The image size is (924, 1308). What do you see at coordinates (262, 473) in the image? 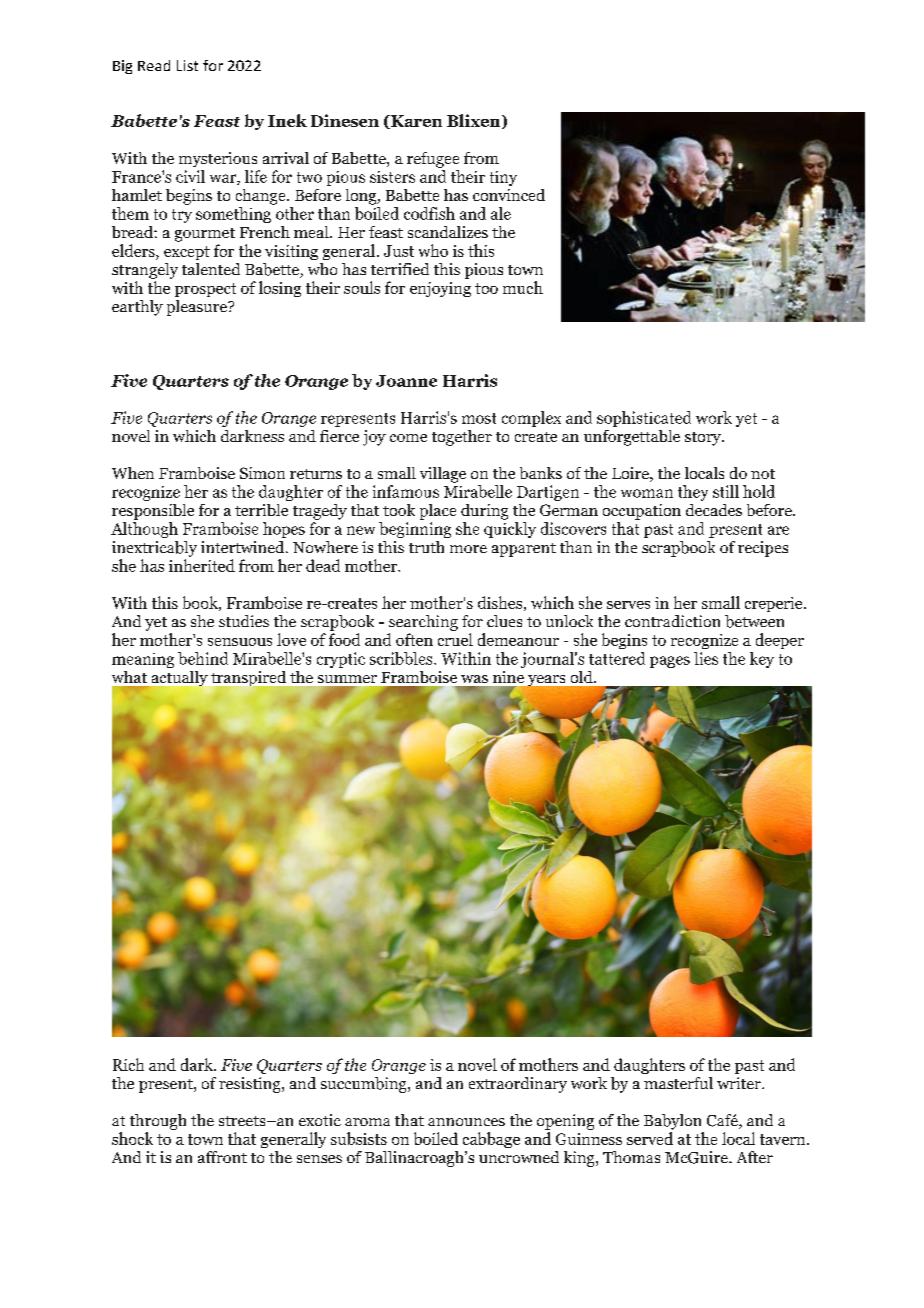
I see `Simon` at bounding box center [262, 473].
